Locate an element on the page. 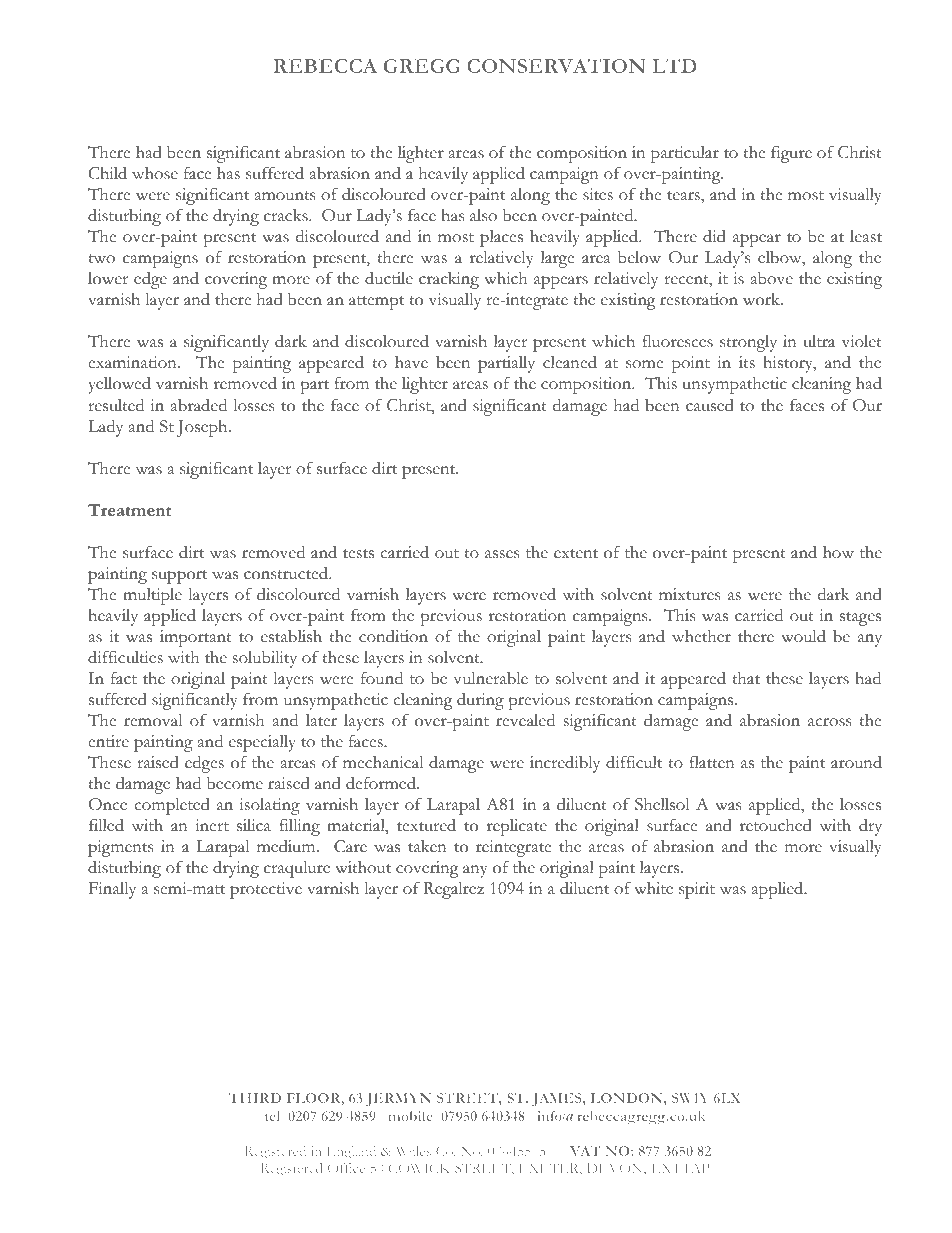 This page has height=1233, width=952. important is located at coordinates (196, 638).
